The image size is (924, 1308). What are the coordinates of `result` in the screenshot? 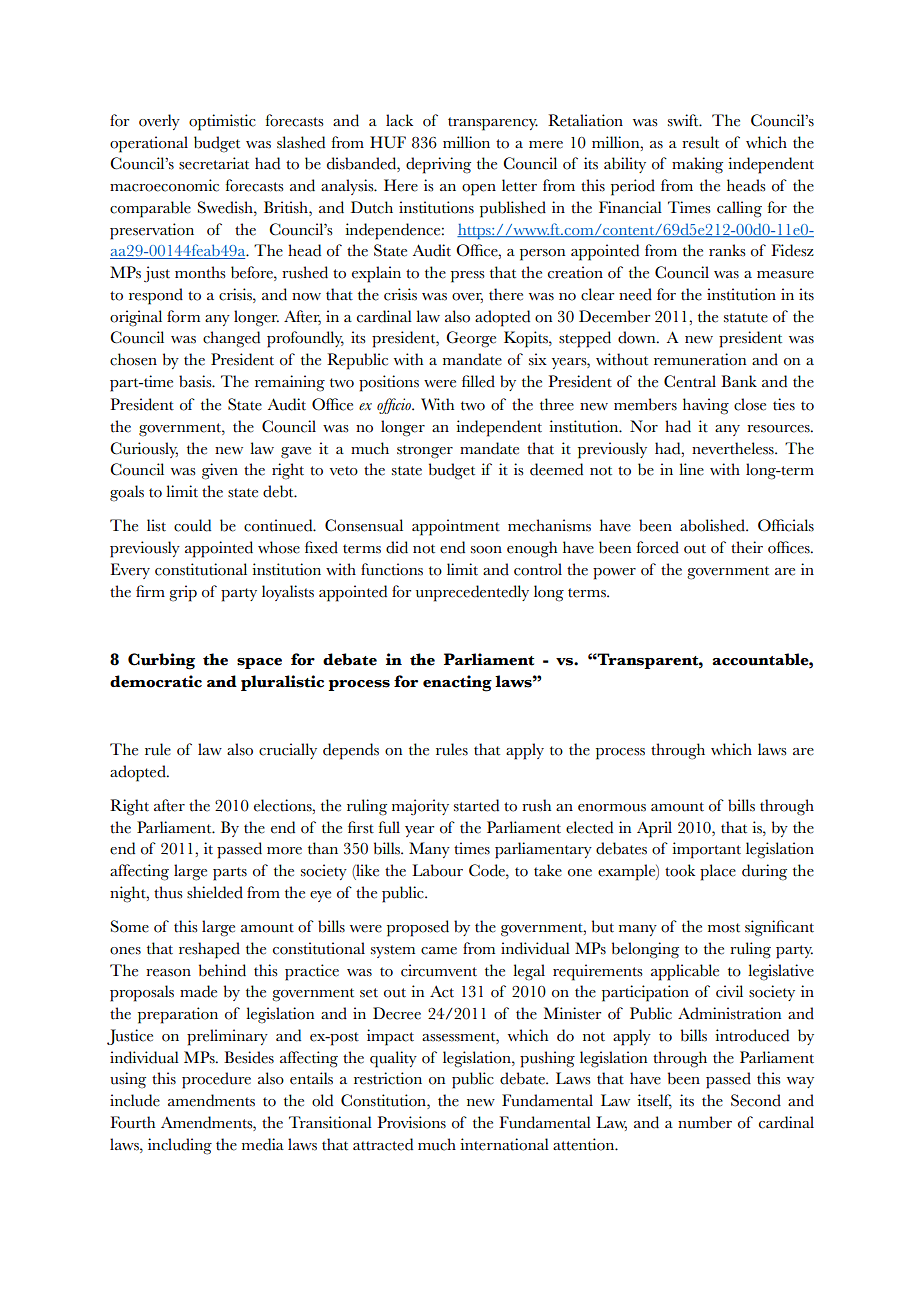 It's located at (700, 142).
